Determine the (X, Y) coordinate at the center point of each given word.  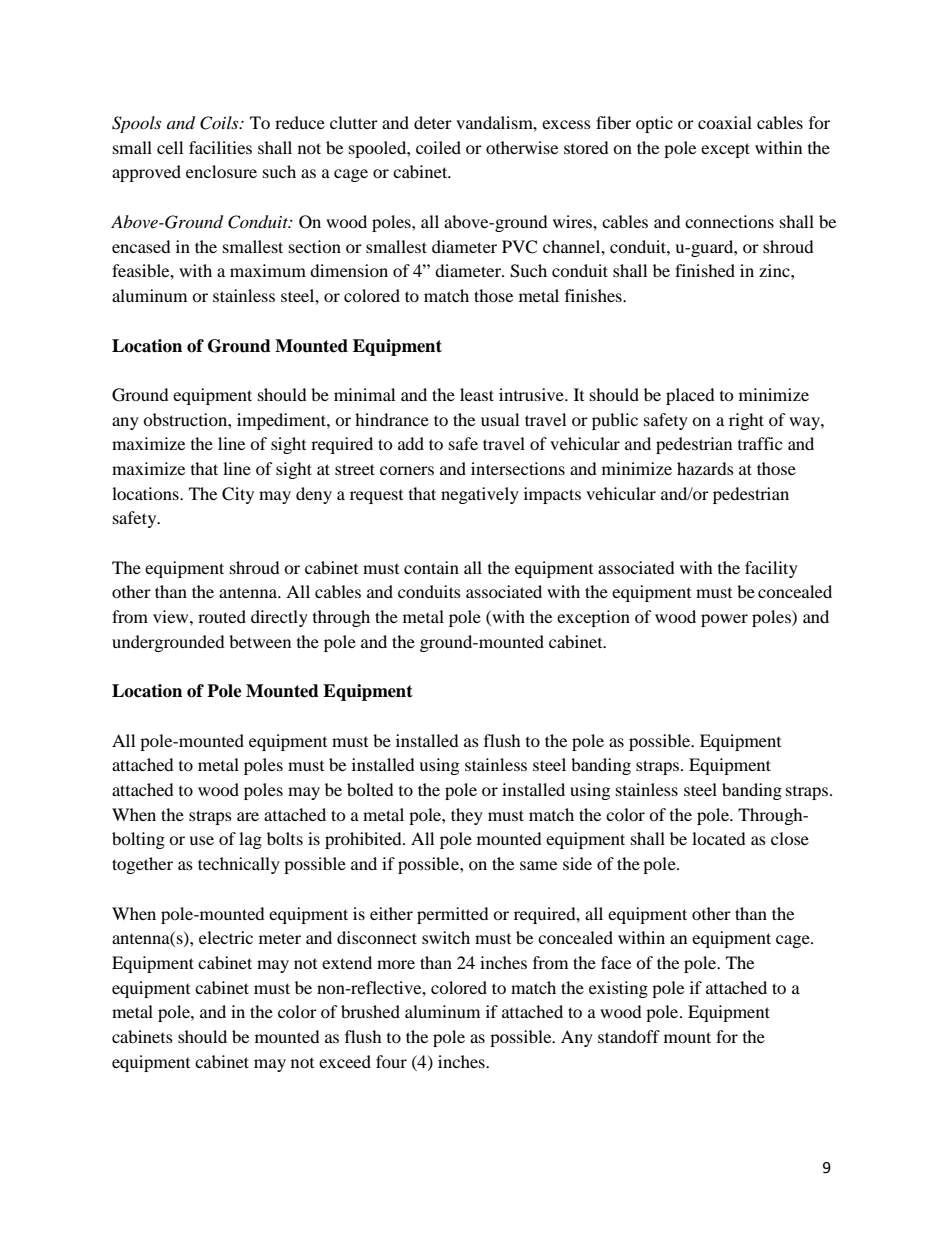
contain (431, 567)
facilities (220, 147)
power (724, 620)
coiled (438, 147)
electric (226, 937)
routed (222, 616)
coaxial (725, 122)
